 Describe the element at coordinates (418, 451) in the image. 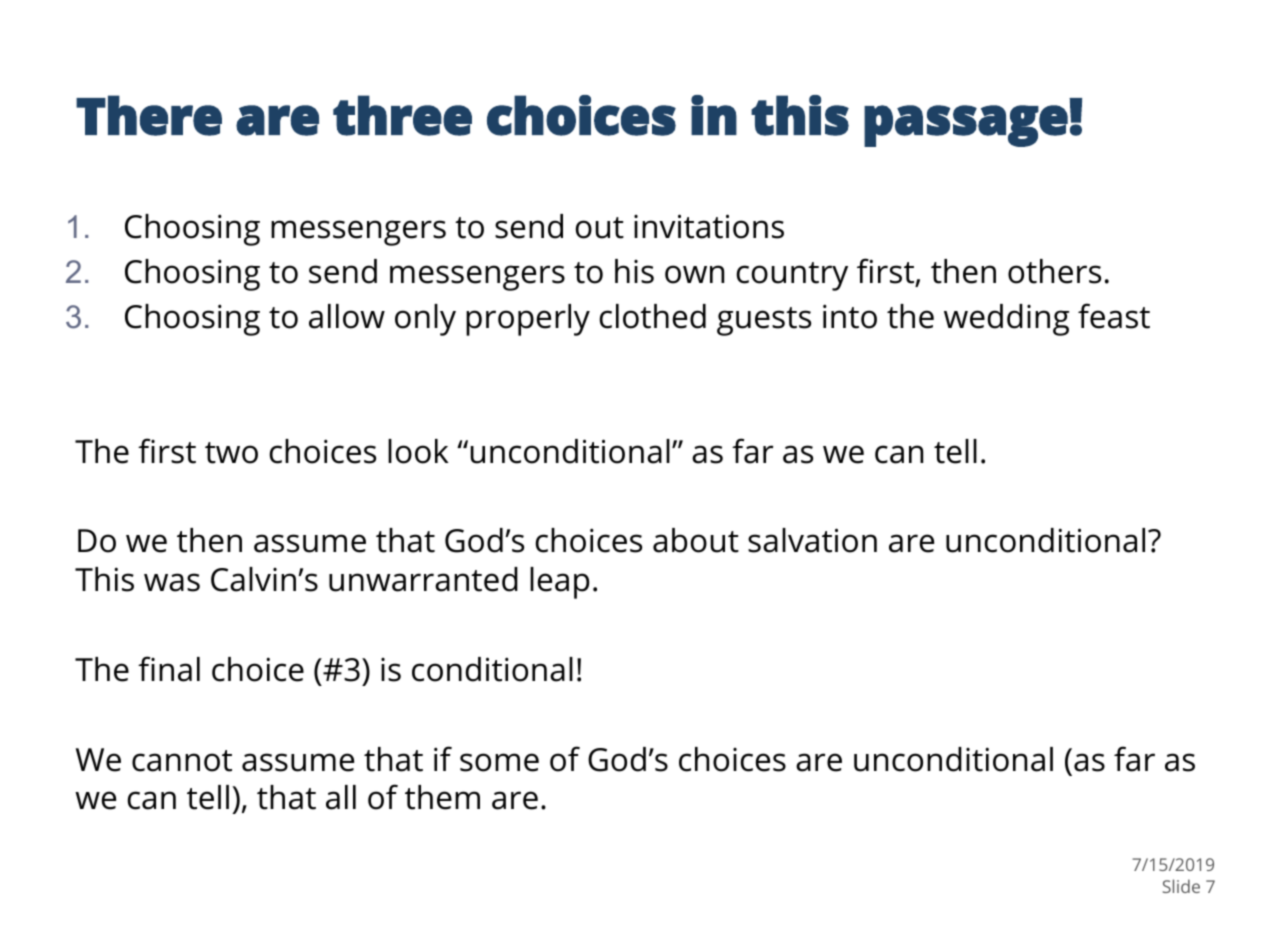

I see `look` at that location.
